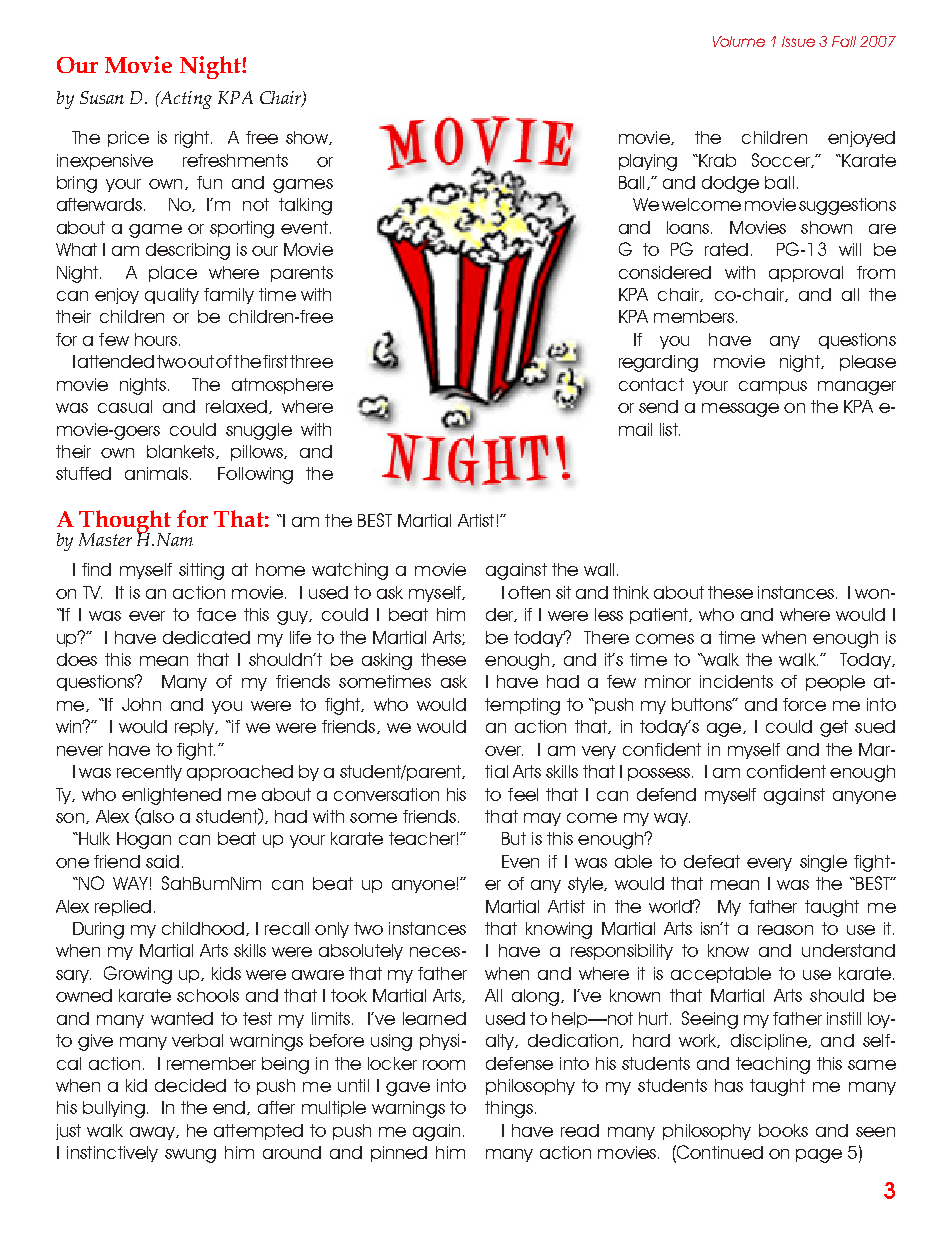 Image resolution: width=952 pixels, height=1233 pixels. I want to click on swung, so click(190, 1156).
